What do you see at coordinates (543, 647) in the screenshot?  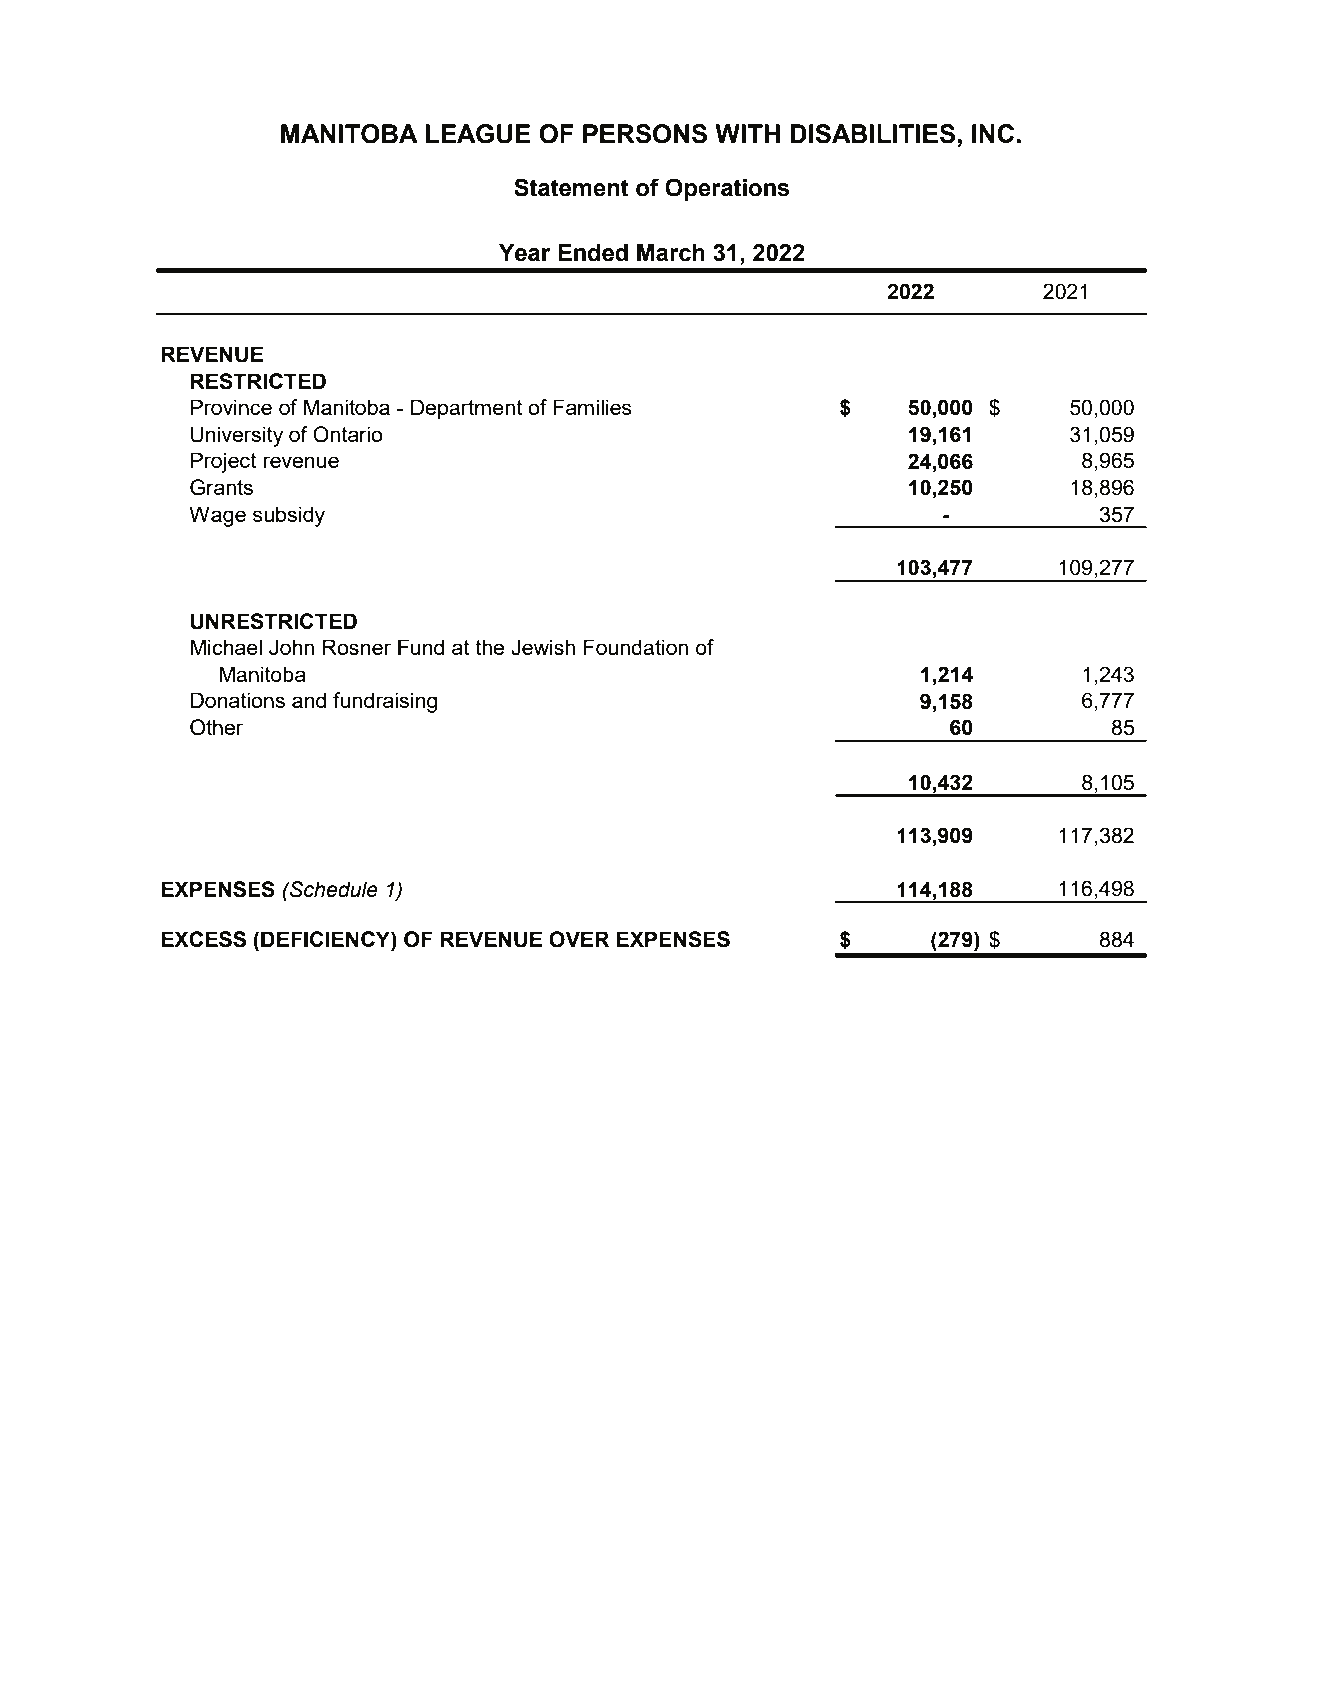 I see `Jewish` at bounding box center [543, 647].
